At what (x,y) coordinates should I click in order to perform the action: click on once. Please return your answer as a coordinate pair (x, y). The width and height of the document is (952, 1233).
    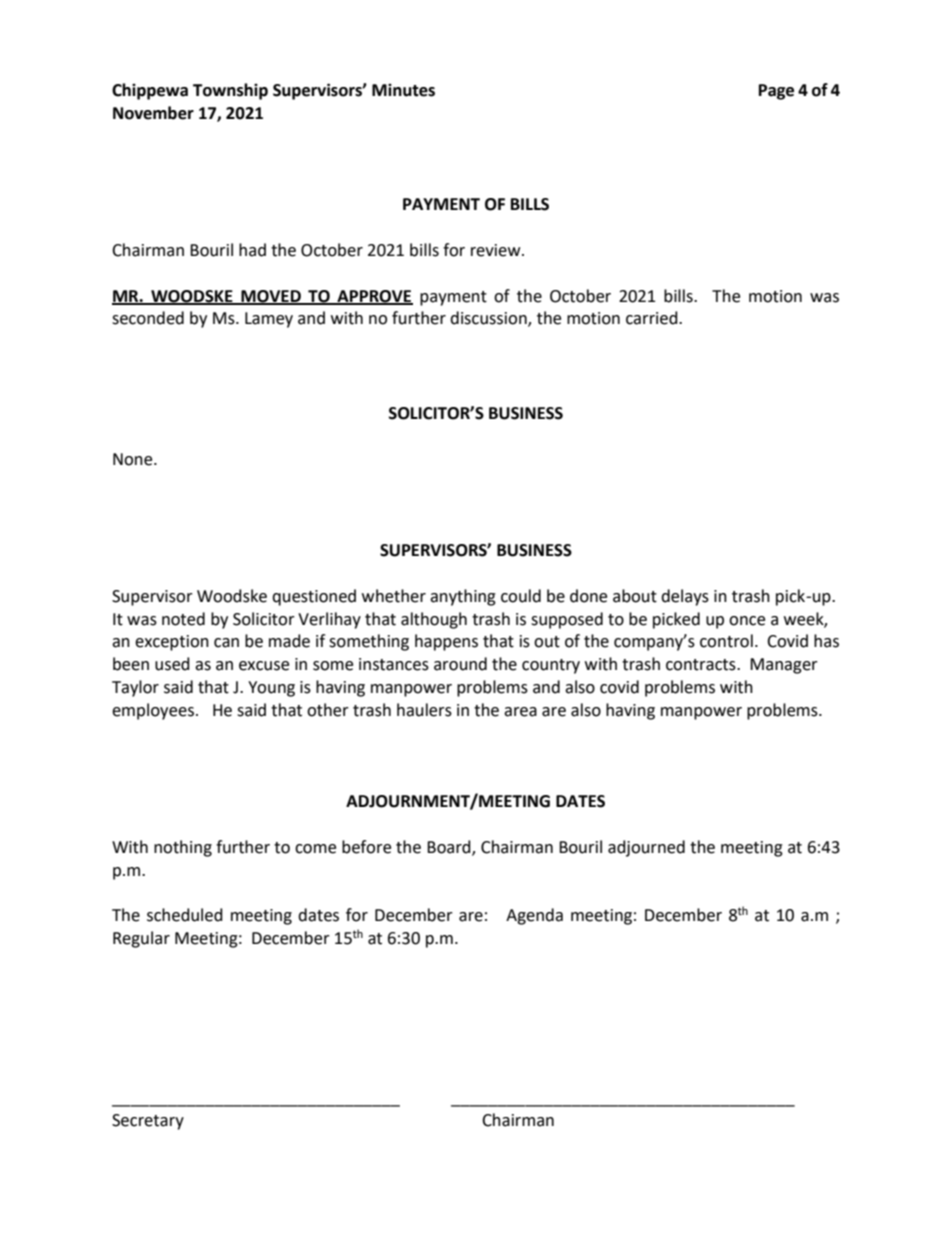
    Looking at the image, I should click on (747, 621).
